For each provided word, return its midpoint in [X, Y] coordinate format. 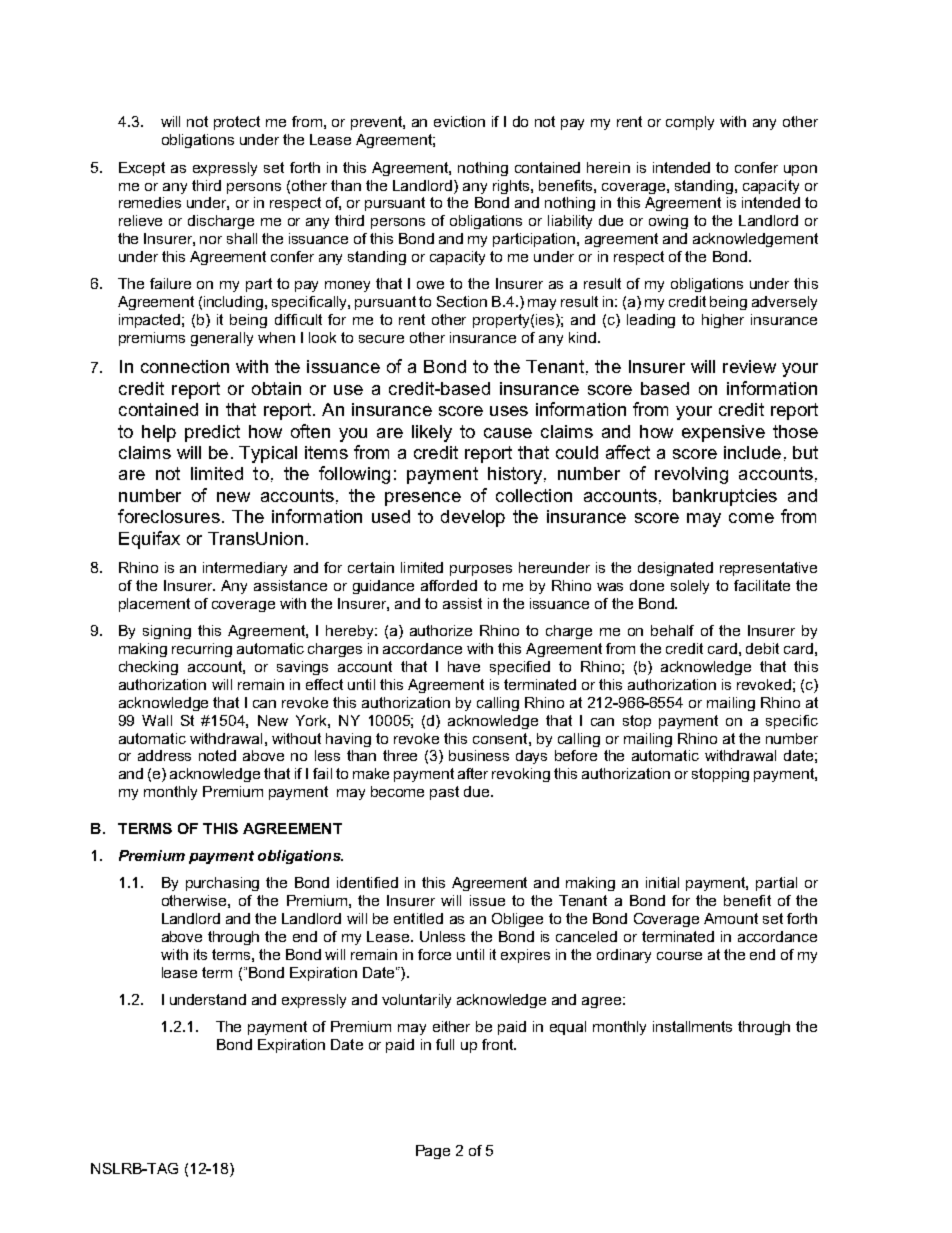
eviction [459, 121]
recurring [202, 650]
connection [185, 366]
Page [433, 1152]
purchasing [222, 884]
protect [237, 123]
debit [762, 648]
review [749, 366]
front [498, 1044]
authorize [441, 630]
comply [690, 123]
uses [509, 411]
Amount [731, 918]
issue [487, 900]
